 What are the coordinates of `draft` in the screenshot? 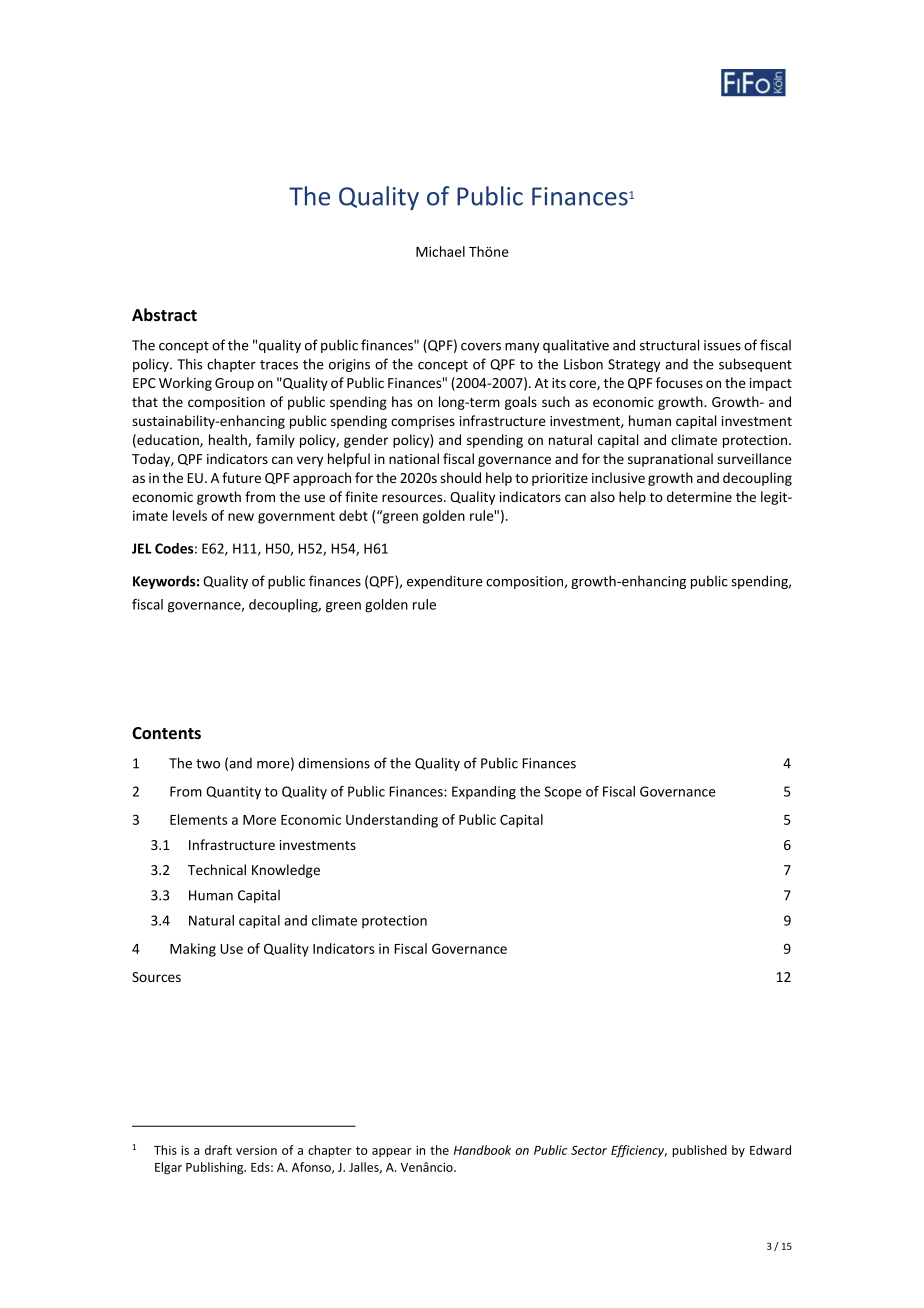 It's located at (218, 1150).
